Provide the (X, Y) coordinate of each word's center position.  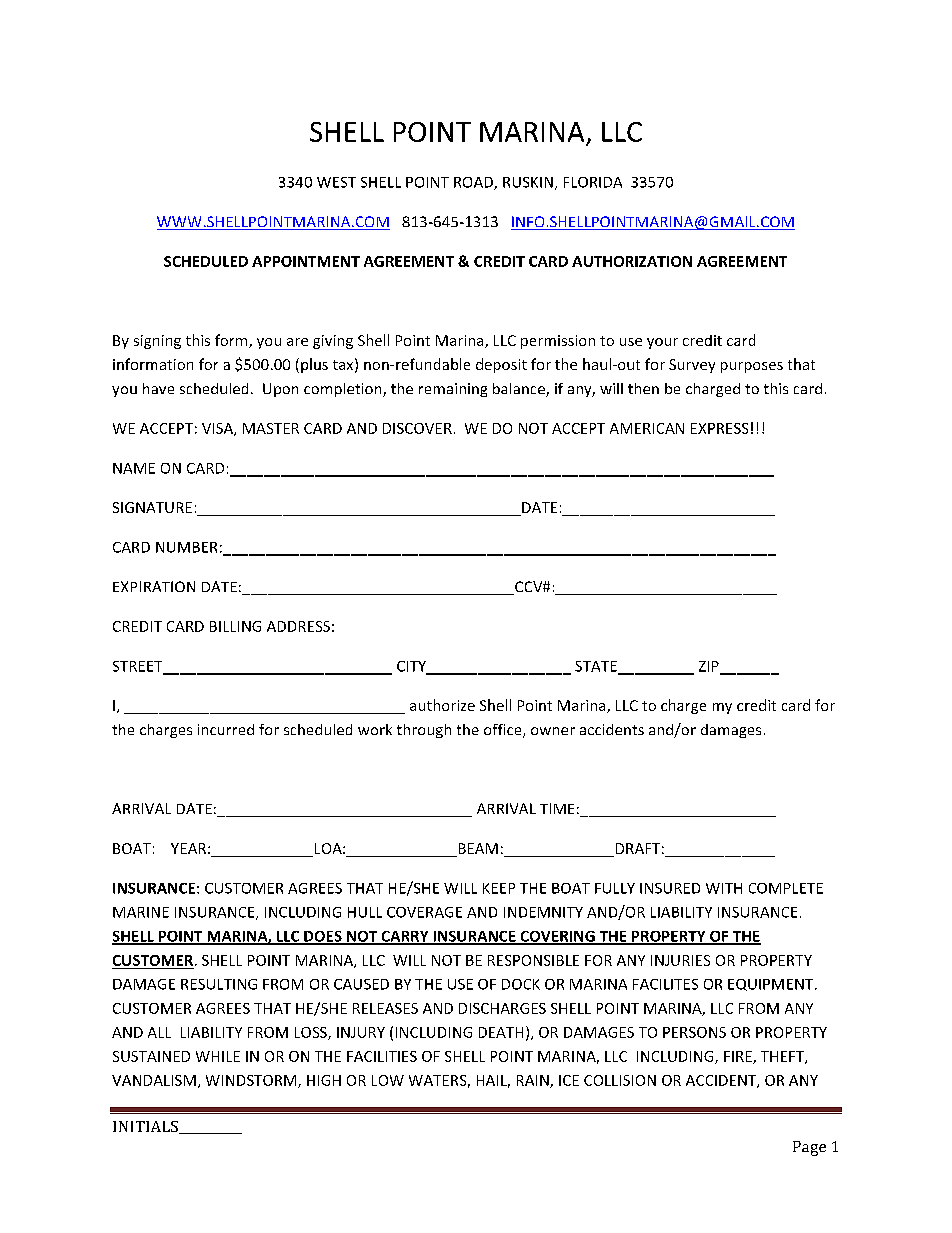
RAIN (534, 1081)
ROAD (474, 183)
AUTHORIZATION (632, 261)
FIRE (739, 1057)
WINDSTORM (252, 1081)
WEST (336, 182)
